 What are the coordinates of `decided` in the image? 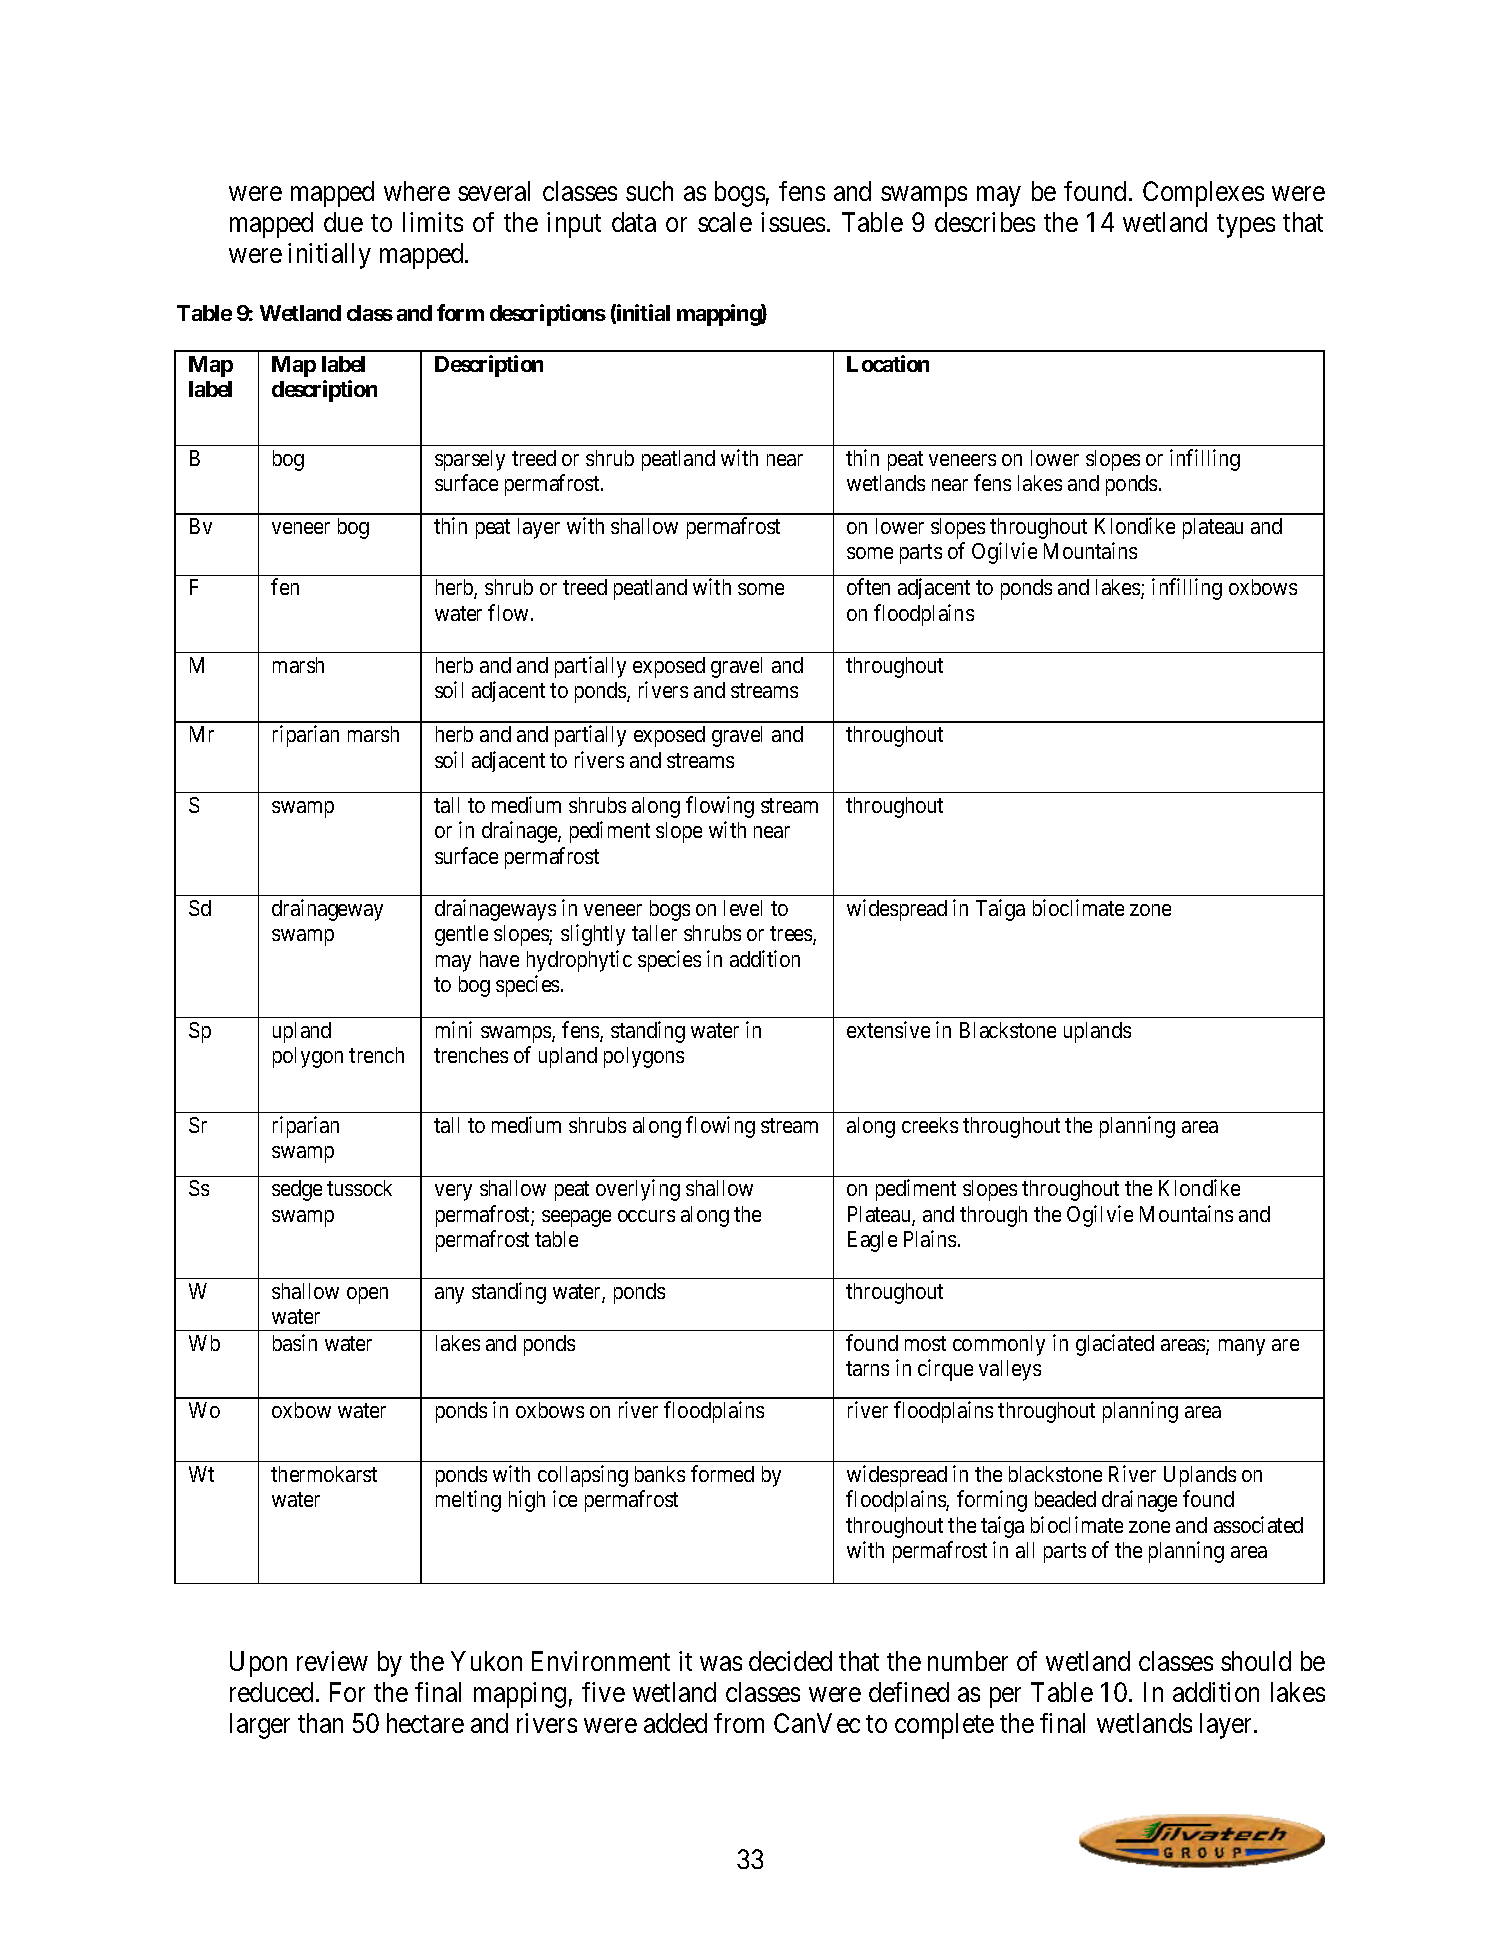 It's located at (790, 1661).
